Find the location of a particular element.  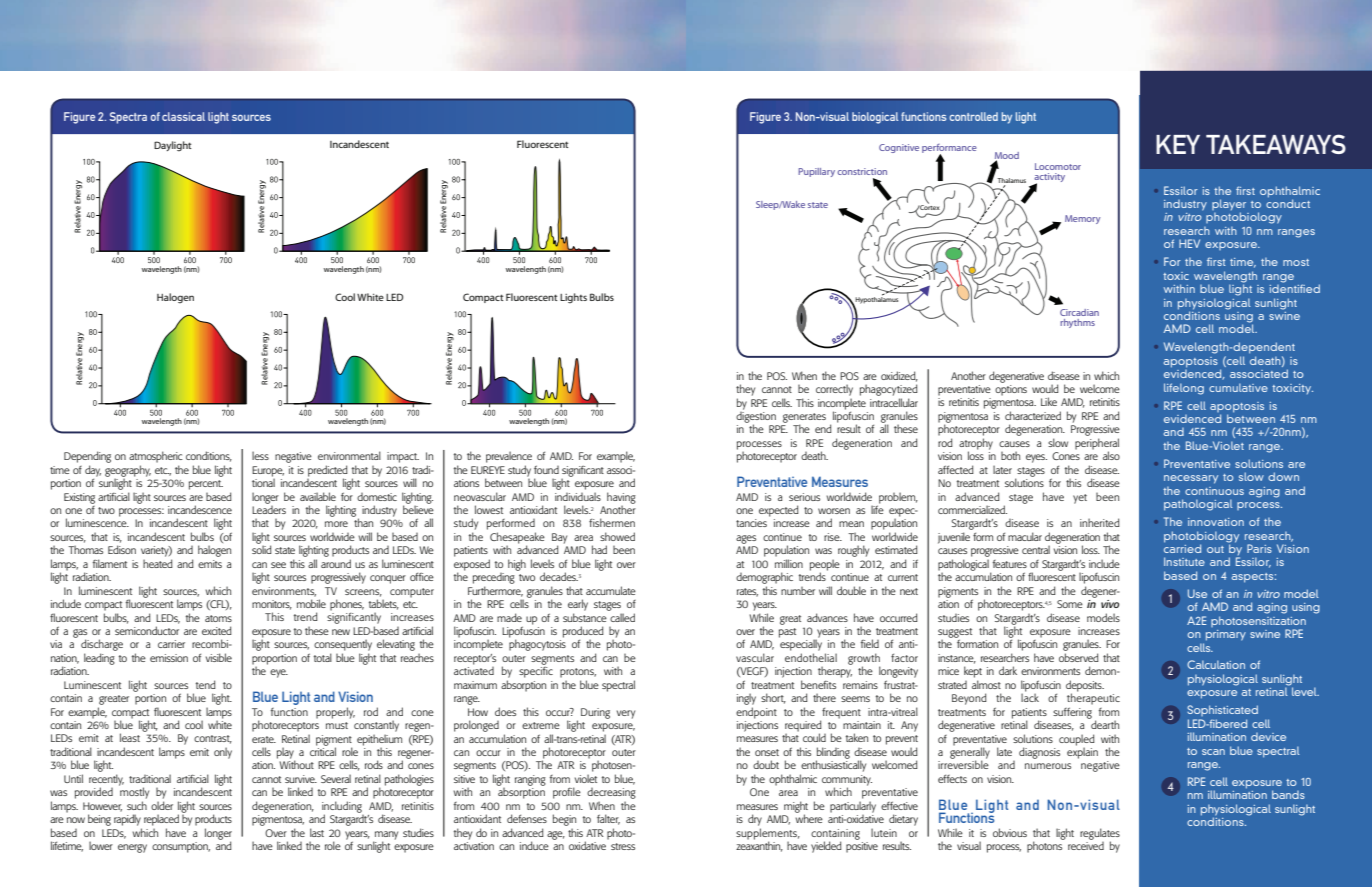

called is located at coordinates (622, 617).
